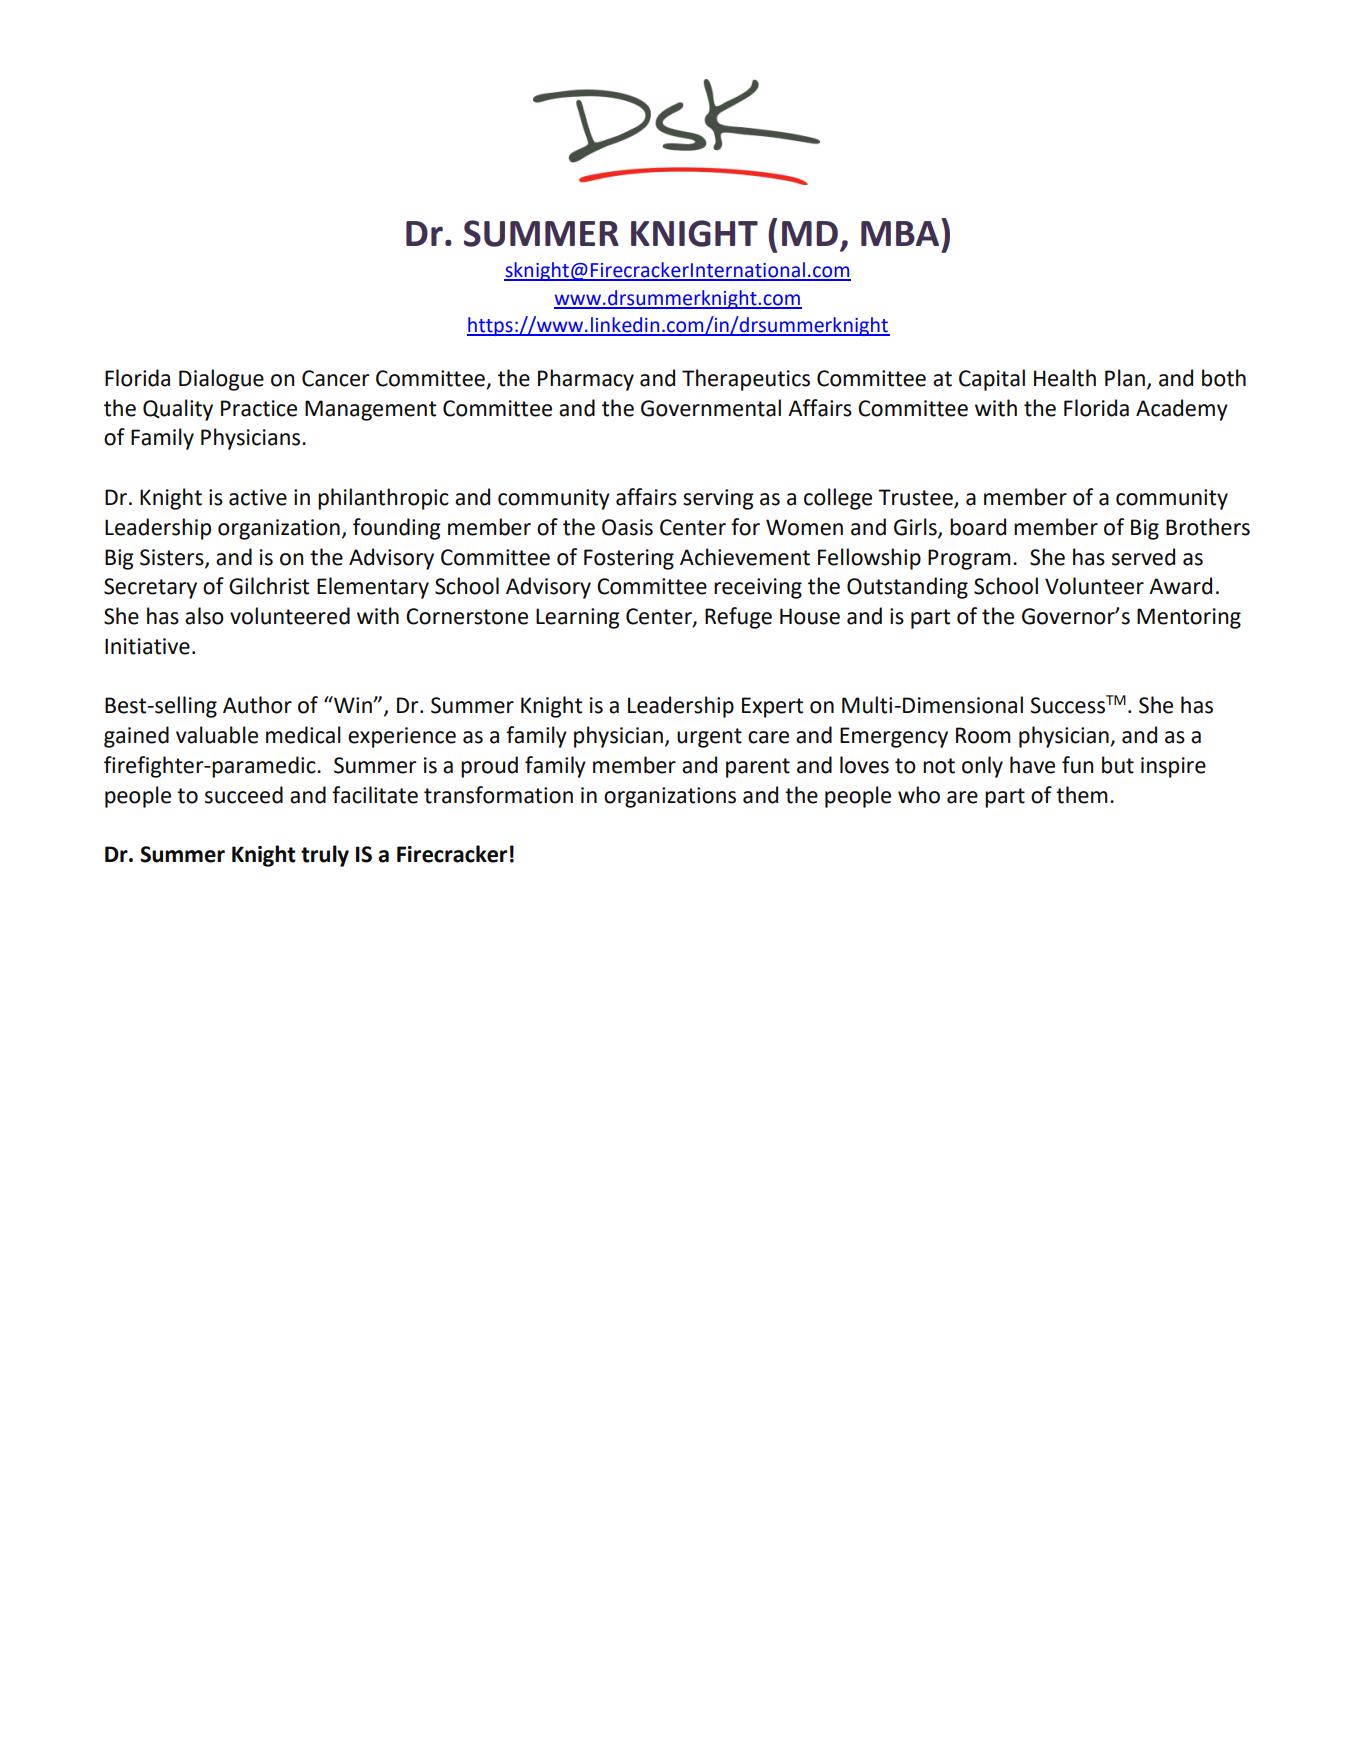  Describe the element at coordinates (629, 559) in the image. I see `Fostering` at that location.
